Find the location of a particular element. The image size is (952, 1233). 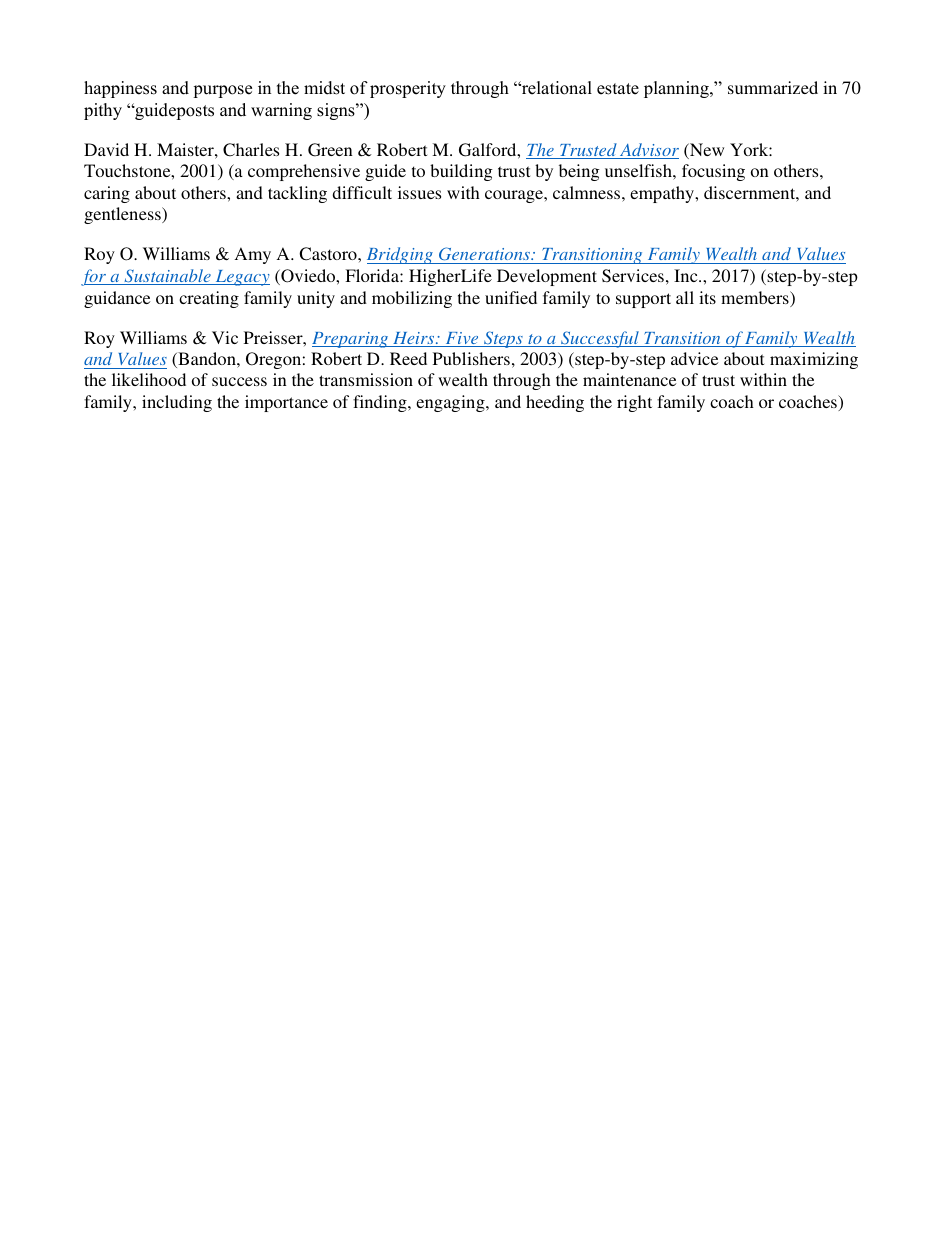

Amy is located at coordinates (253, 255).
